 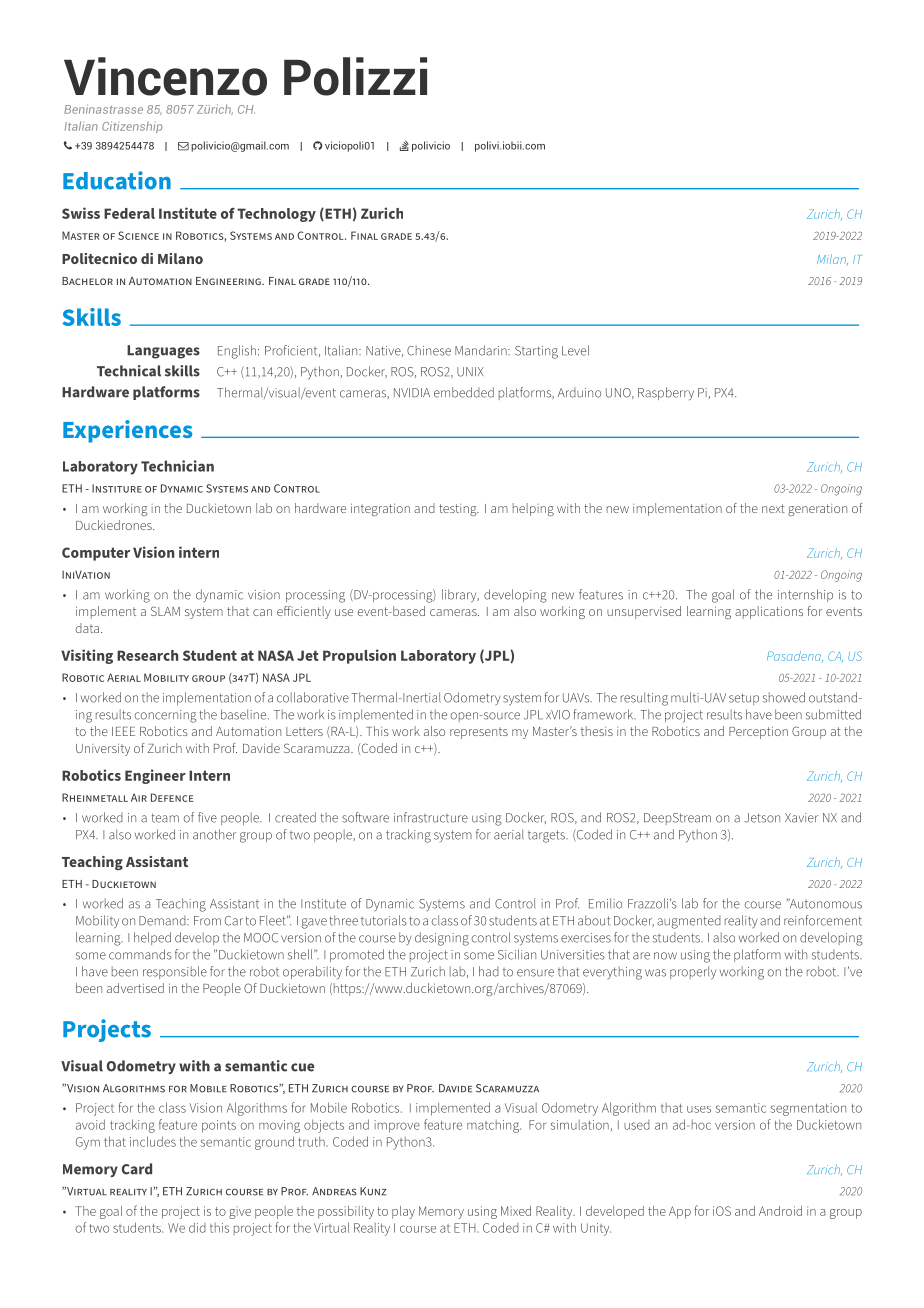 I want to click on Technology, so click(x=276, y=215).
